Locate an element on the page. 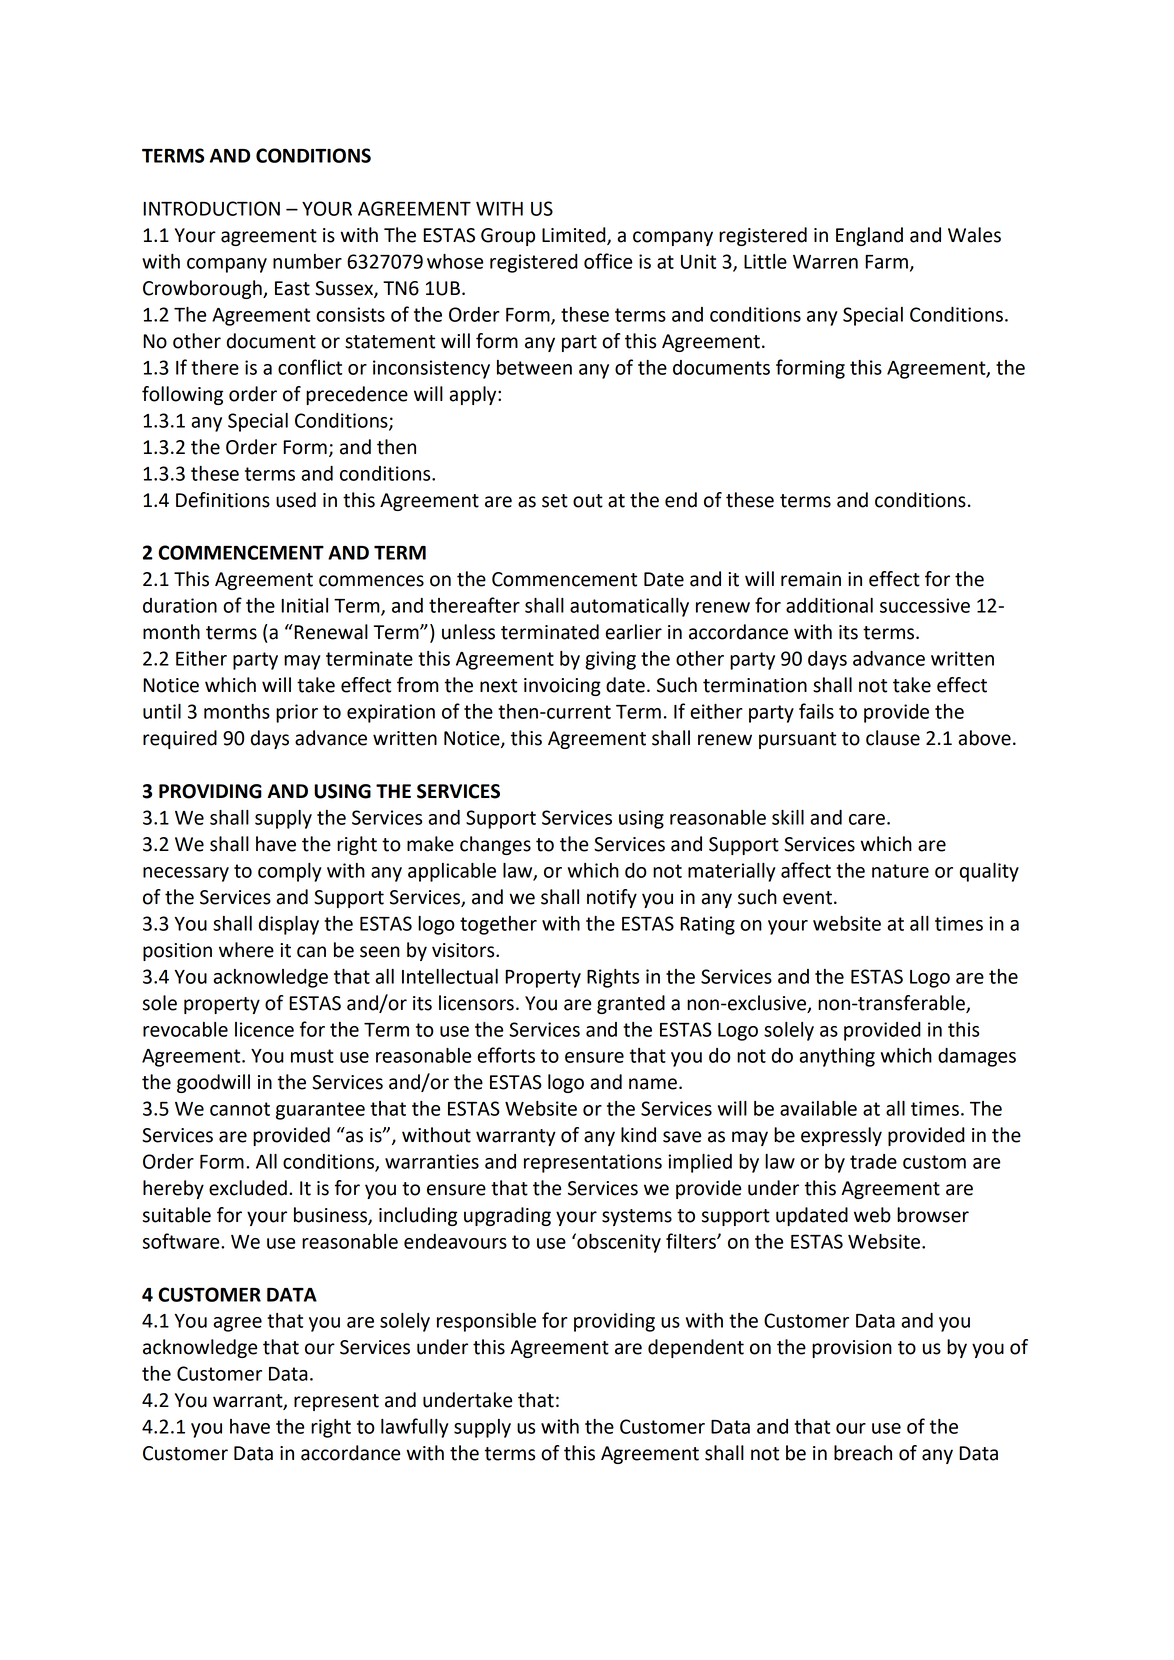  breach is located at coordinates (863, 1453).
